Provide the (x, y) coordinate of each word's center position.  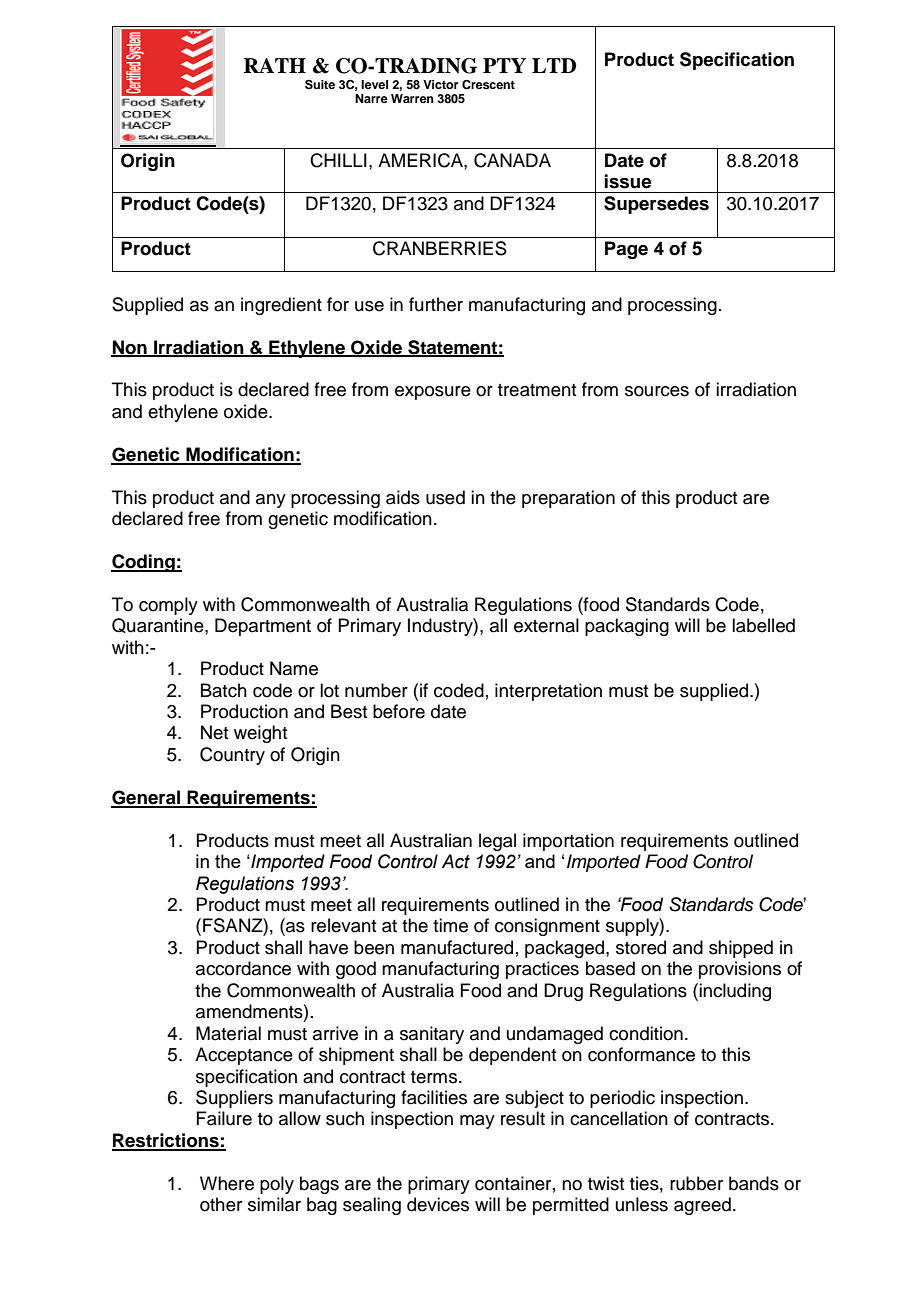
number (376, 690)
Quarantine (159, 626)
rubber (696, 1183)
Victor (441, 84)
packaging (627, 627)
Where (227, 1183)
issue (628, 181)
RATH (275, 65)
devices (438, 1204)
